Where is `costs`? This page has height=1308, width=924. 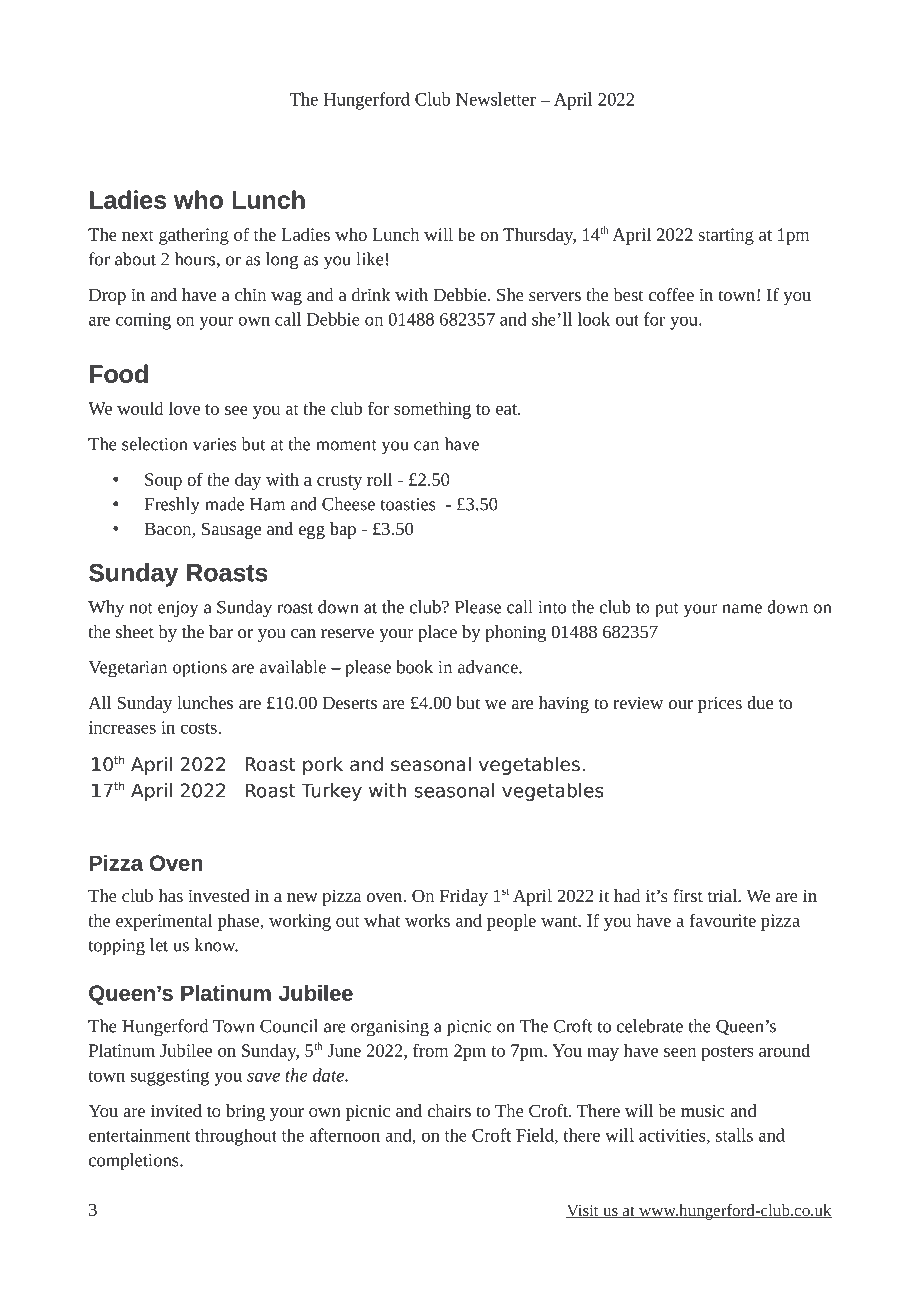
costs is located at coordinates (200, 728).
